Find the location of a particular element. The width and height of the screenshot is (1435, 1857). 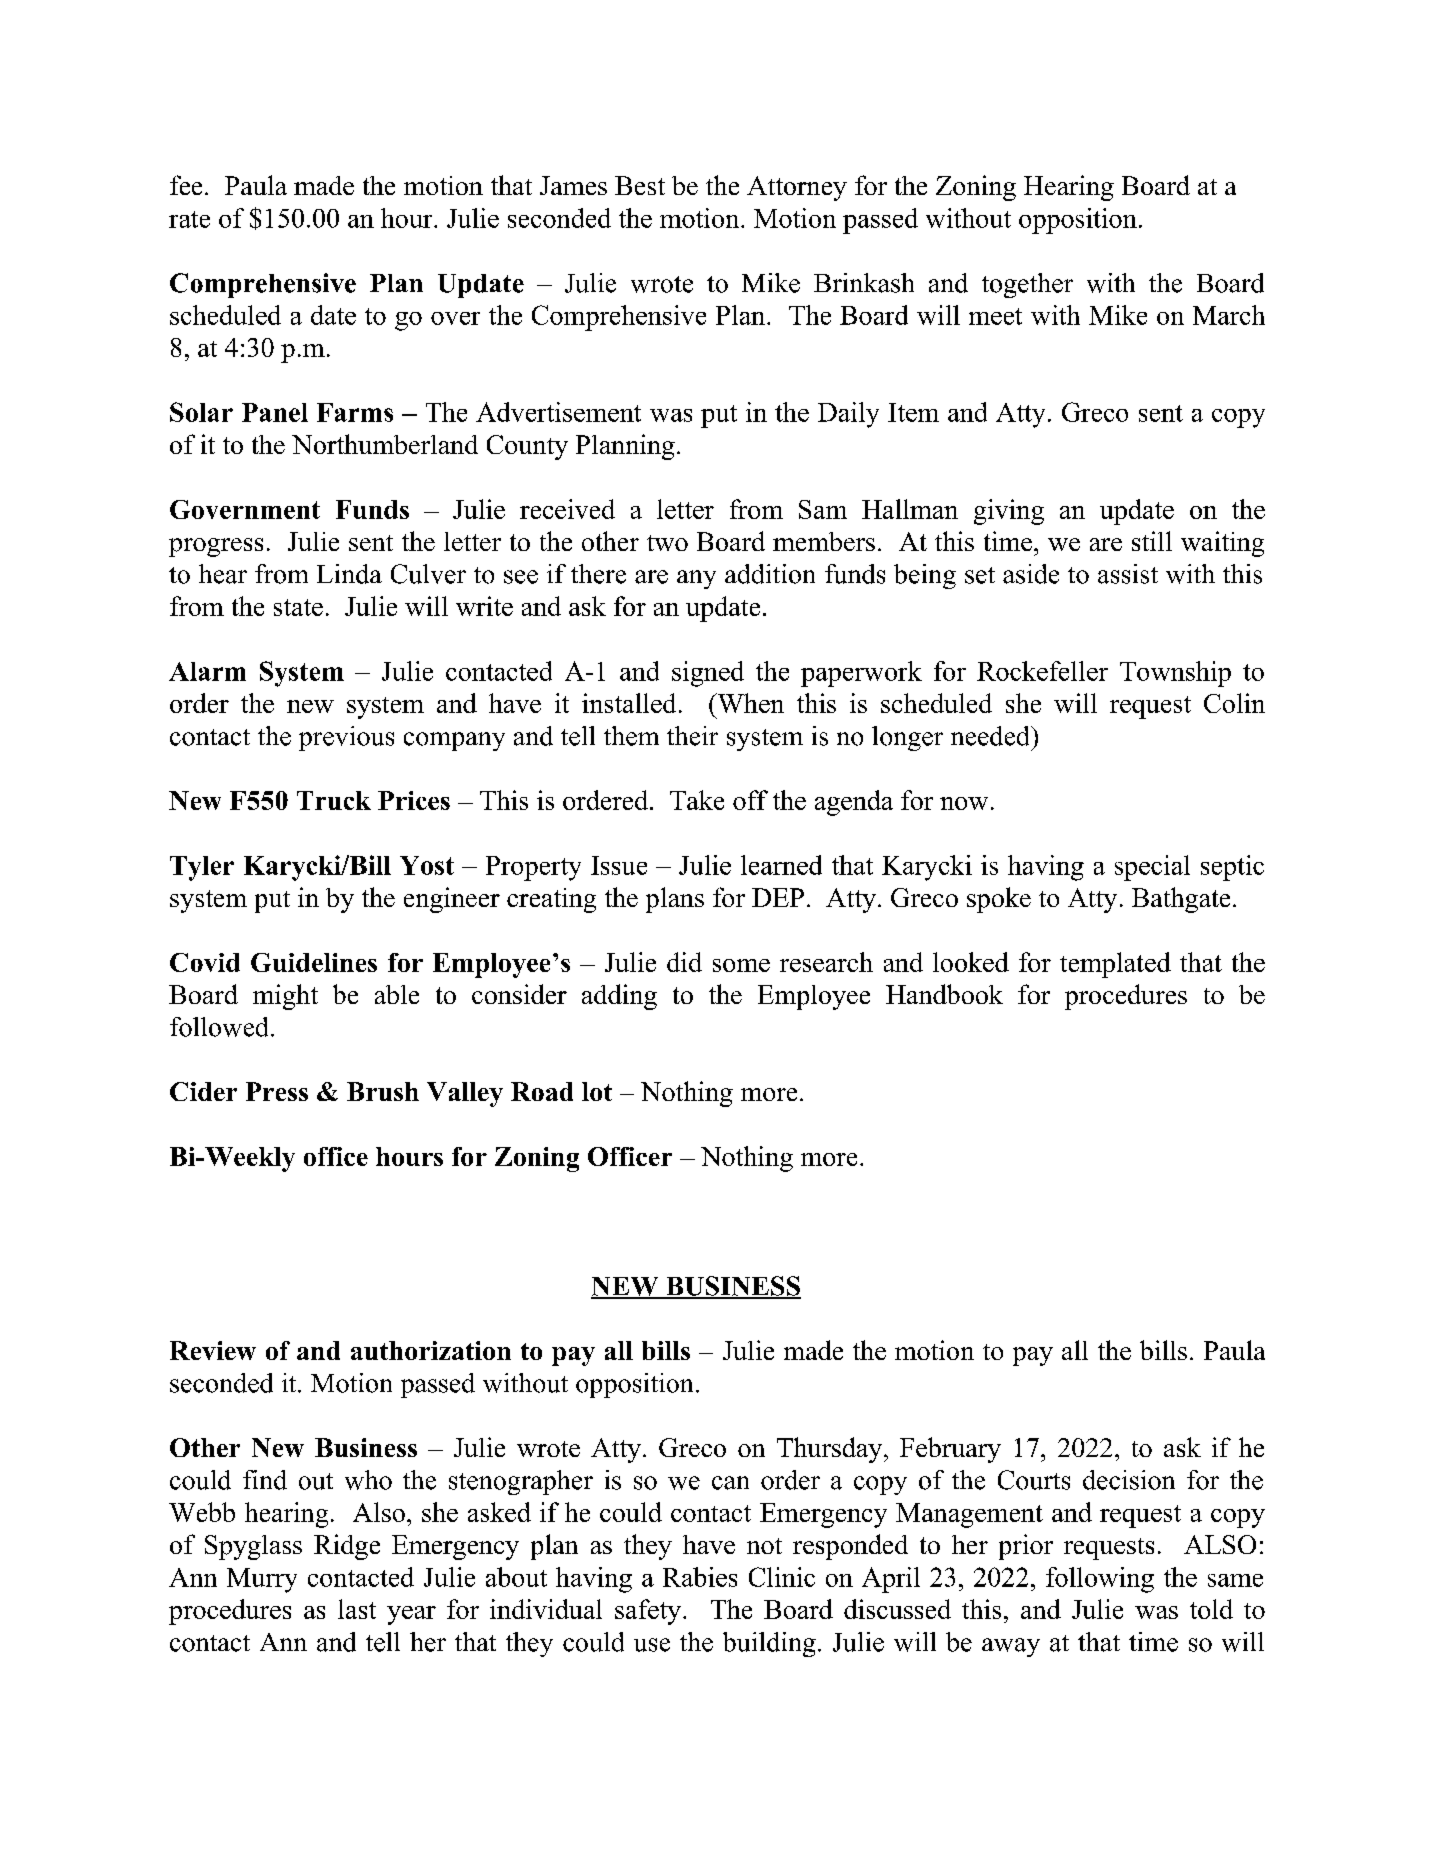

Take is located at coordinates (697, 800).
